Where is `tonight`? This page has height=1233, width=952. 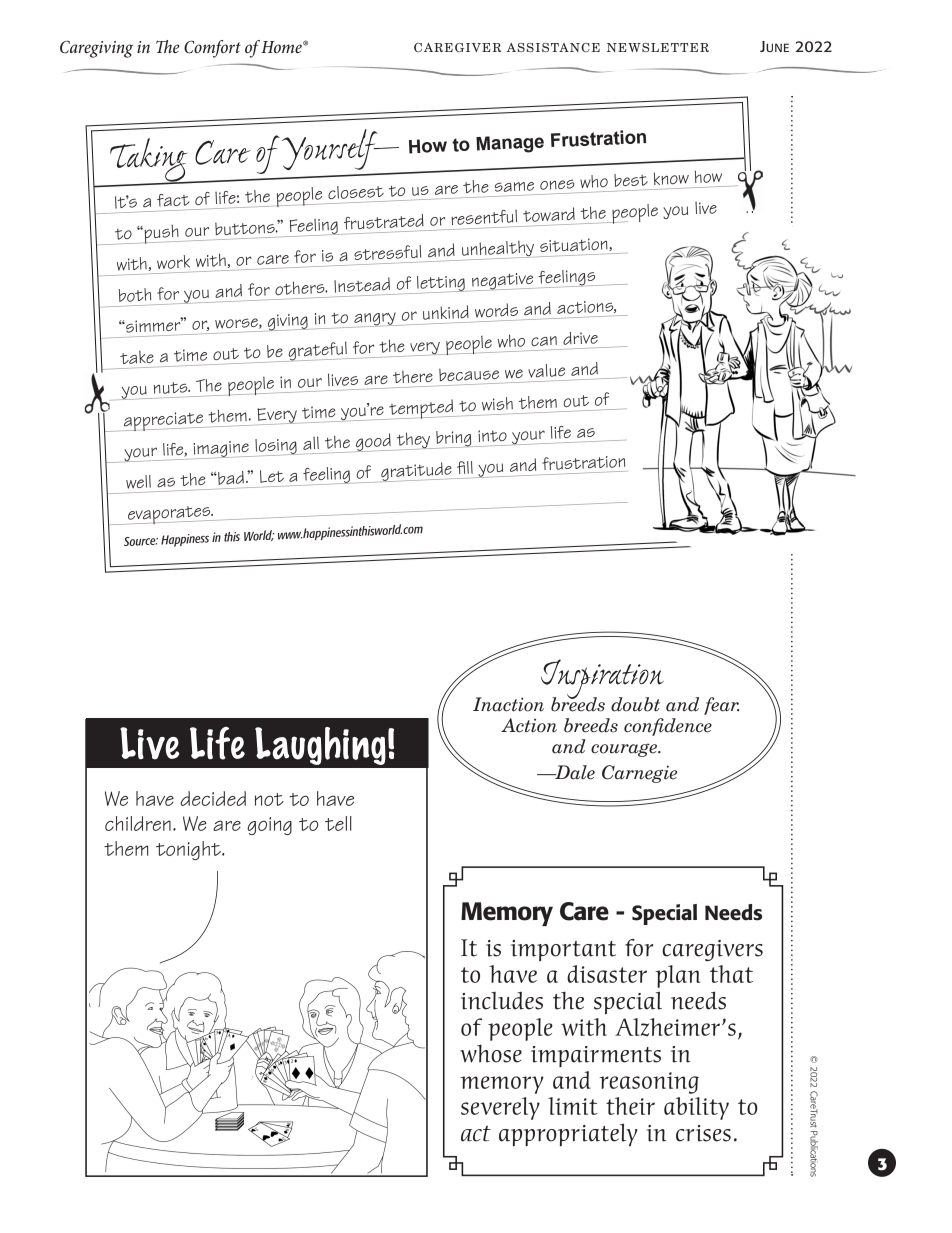 tonight is located at coordinates (189, 850).
